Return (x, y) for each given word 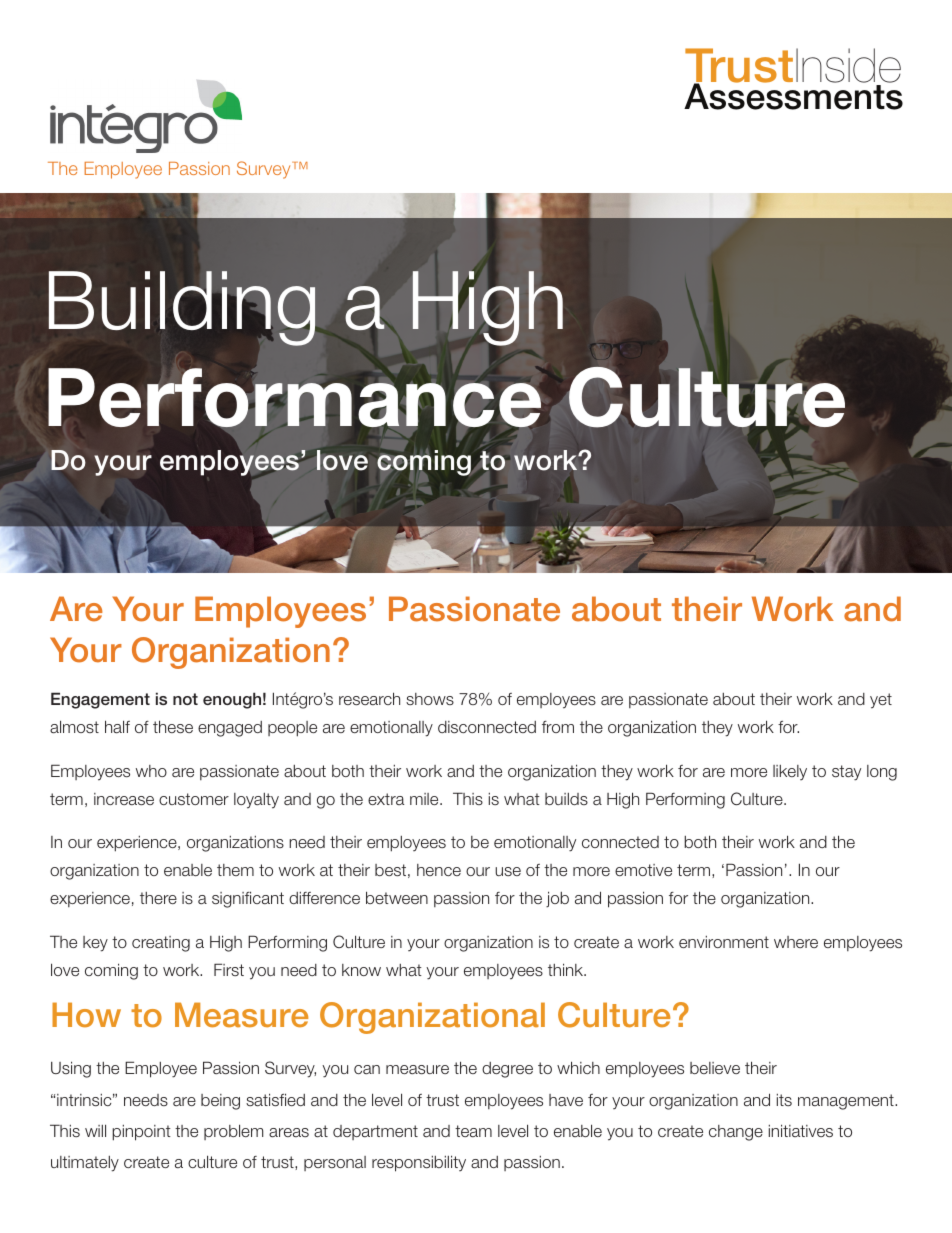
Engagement (100, 700)
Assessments (793, 96)
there (158, 898)
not (185, 699)
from (558, 727)
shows (430, 699)
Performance (294, 398)
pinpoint (141, 1133)
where (796, 942)
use (508, 871)
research (369, 699)
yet (881, 701)
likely (790, 773)
